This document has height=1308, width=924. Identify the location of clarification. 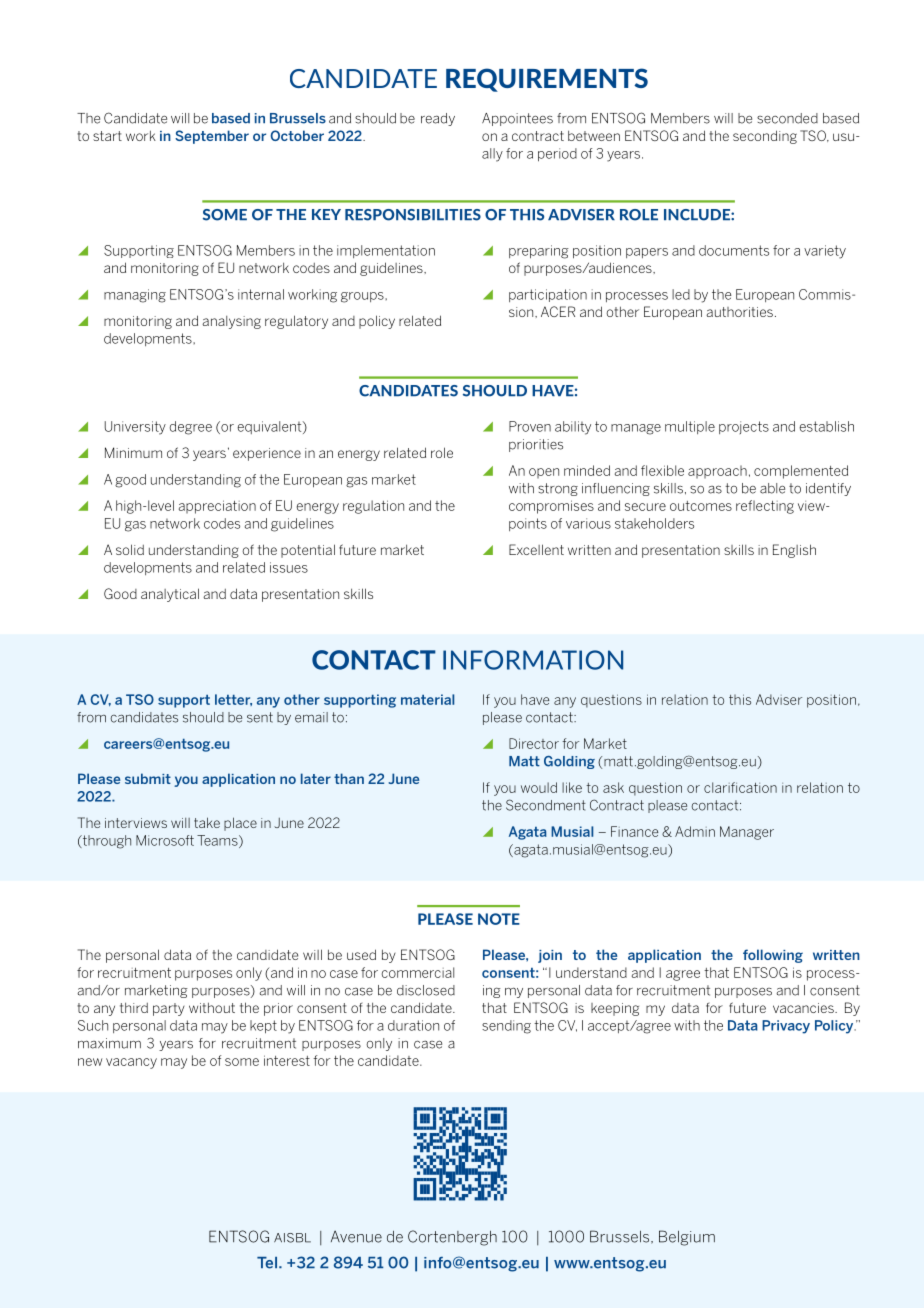
(740, 787).
